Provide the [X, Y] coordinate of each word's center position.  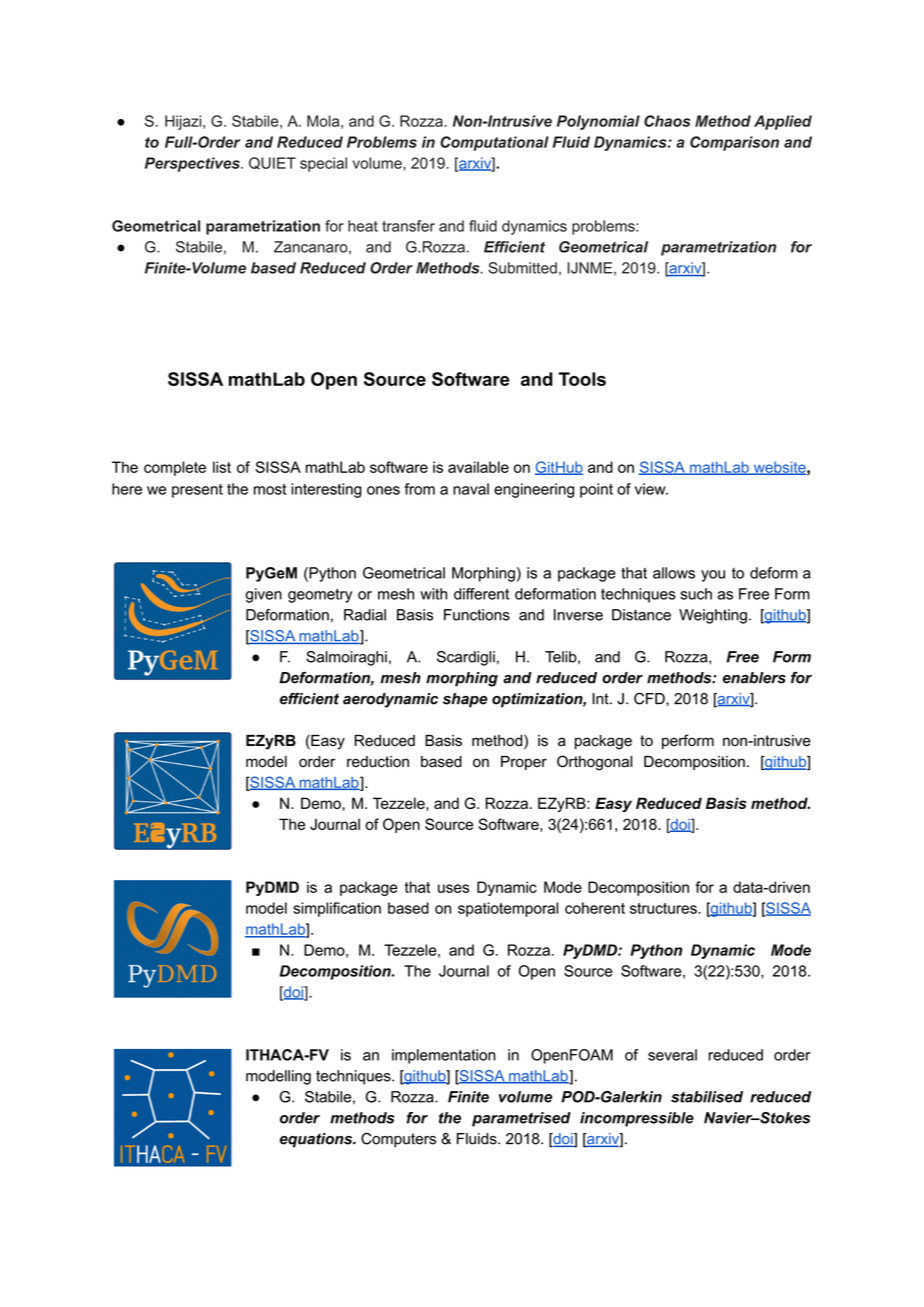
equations [317, 1140]
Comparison [734, 143]
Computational [494, 143]
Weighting [713, 616]
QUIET [272, 163]
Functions [477, 615]
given [264, 595]
